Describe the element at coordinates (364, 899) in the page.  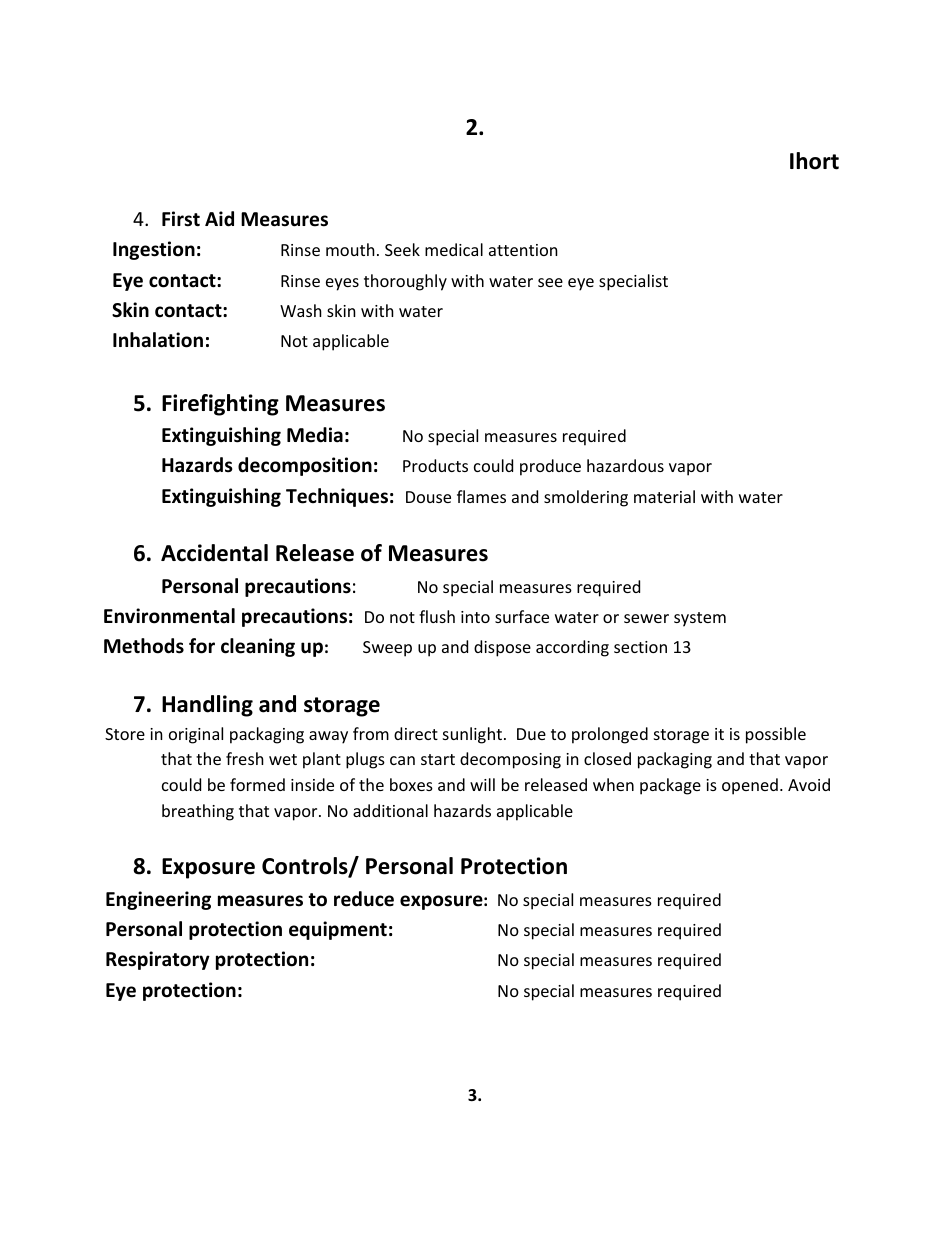
I see `reduce` at that location.
